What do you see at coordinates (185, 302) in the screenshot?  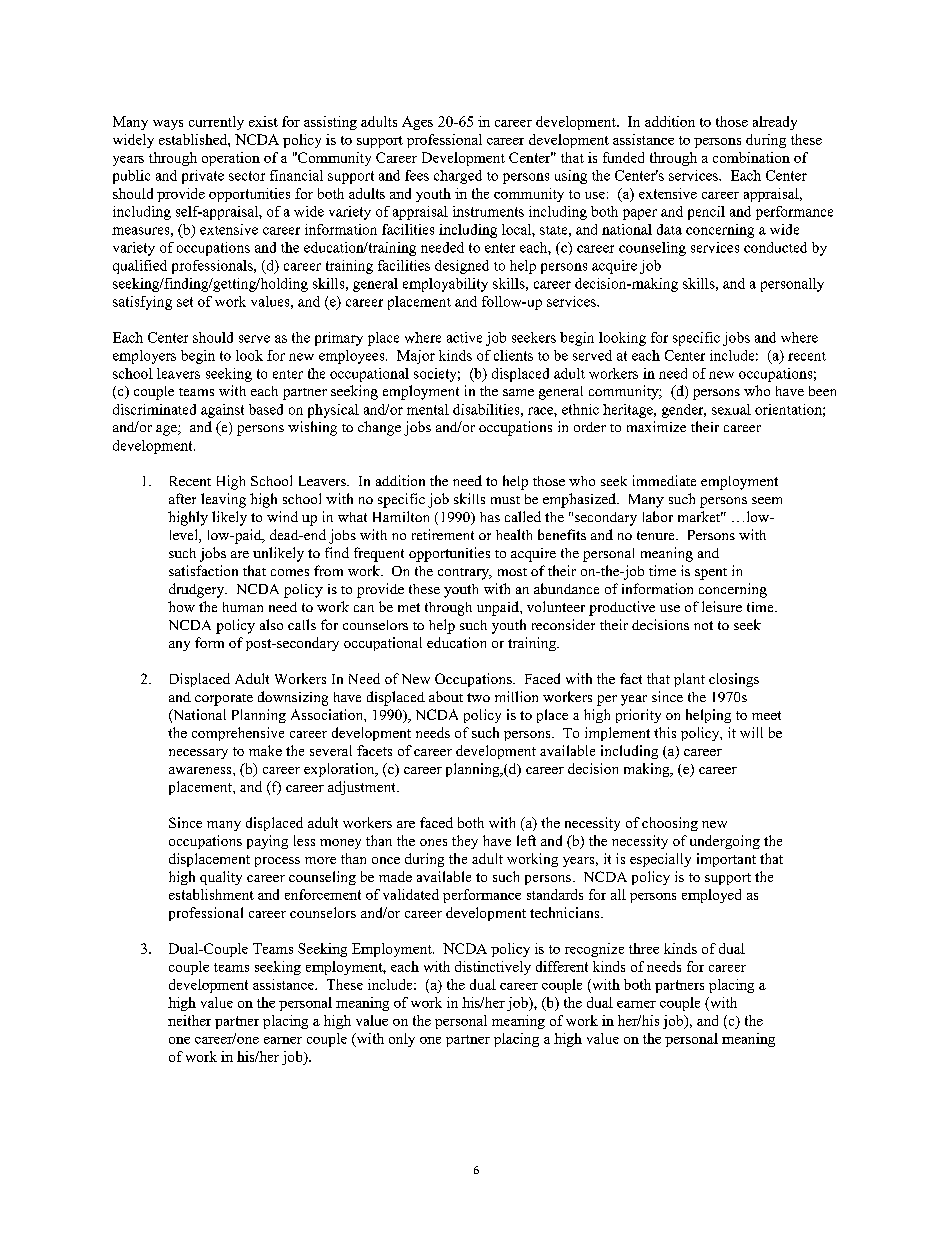 I see `set` at bounding box center [185, 302].
